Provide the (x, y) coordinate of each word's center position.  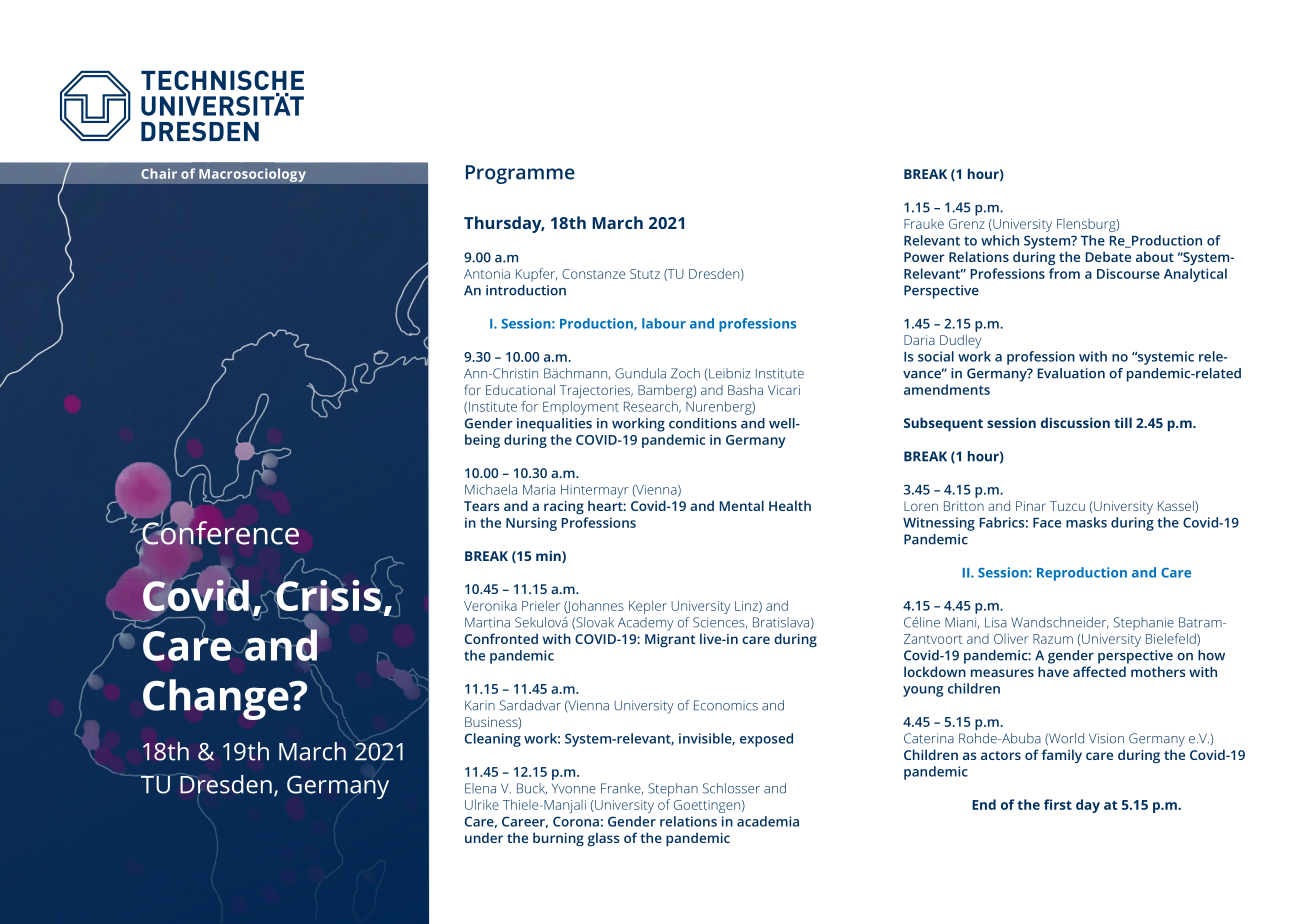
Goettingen (707, 806)
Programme (520, 174)
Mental (742, 505)
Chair (159, 173)
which (1000, 240)
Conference (219, 532)
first (1058, 804)
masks (1086, 522)
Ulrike (482, 804)
